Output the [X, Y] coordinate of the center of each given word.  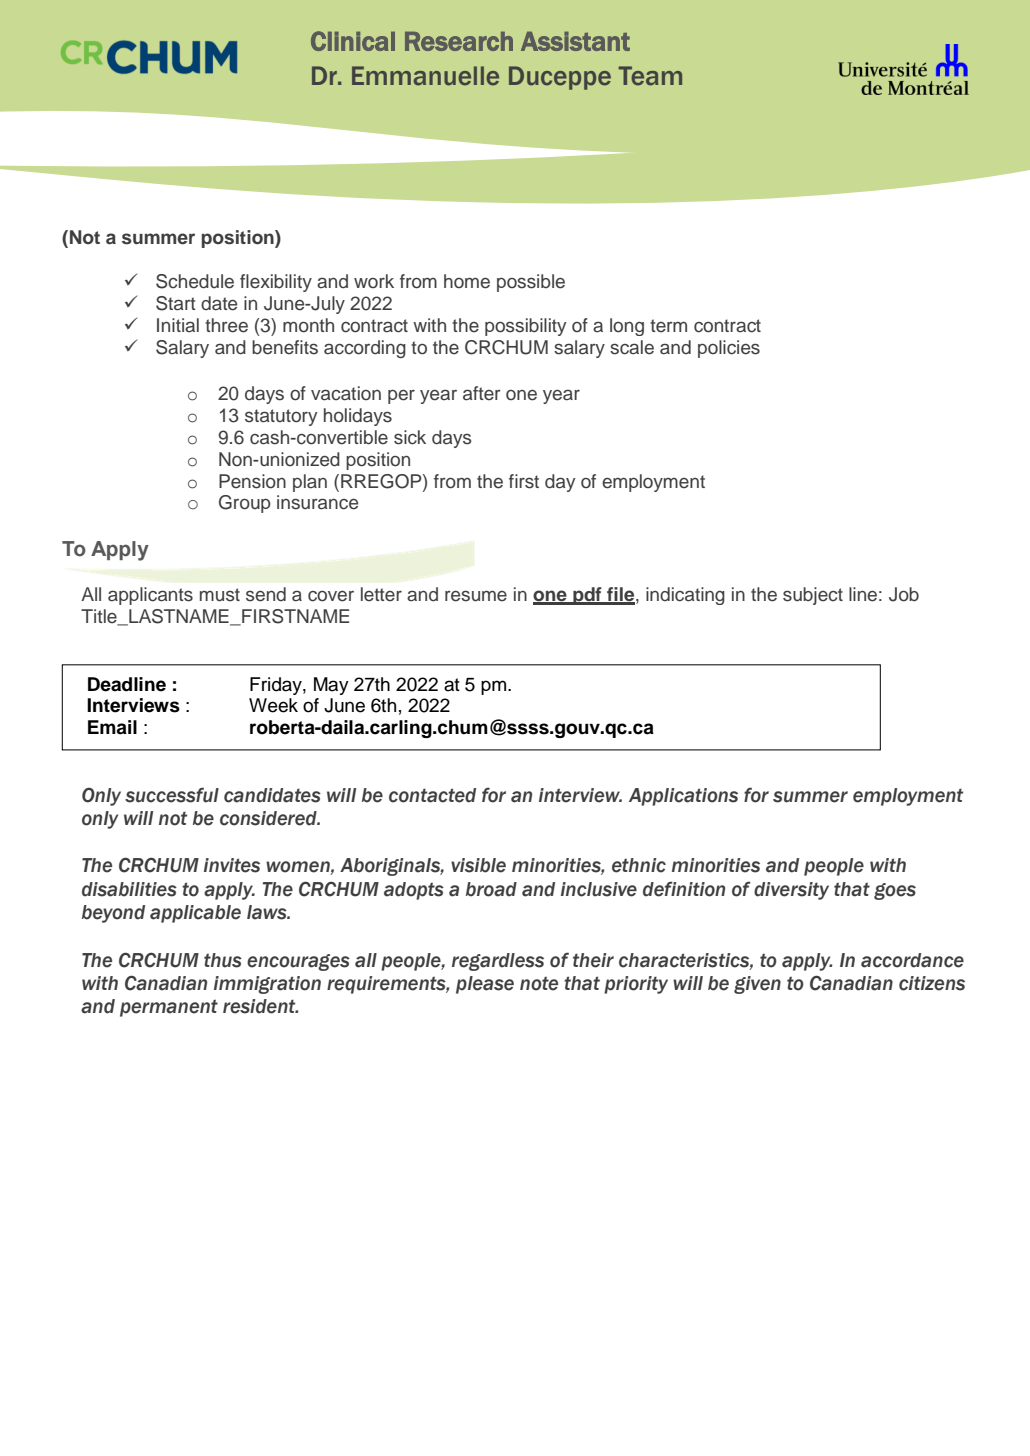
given [757, 985]
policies [729, 349]
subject [813, 596]
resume [476, 596]
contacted [432, 795]
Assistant [575, 41]
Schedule [195, 281]
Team [650, 76]
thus [223, 960]
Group [245, 504]
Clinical [353, 41]
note [539, 984]
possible [531, 283]
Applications [683, 797]
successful [172, 795]
